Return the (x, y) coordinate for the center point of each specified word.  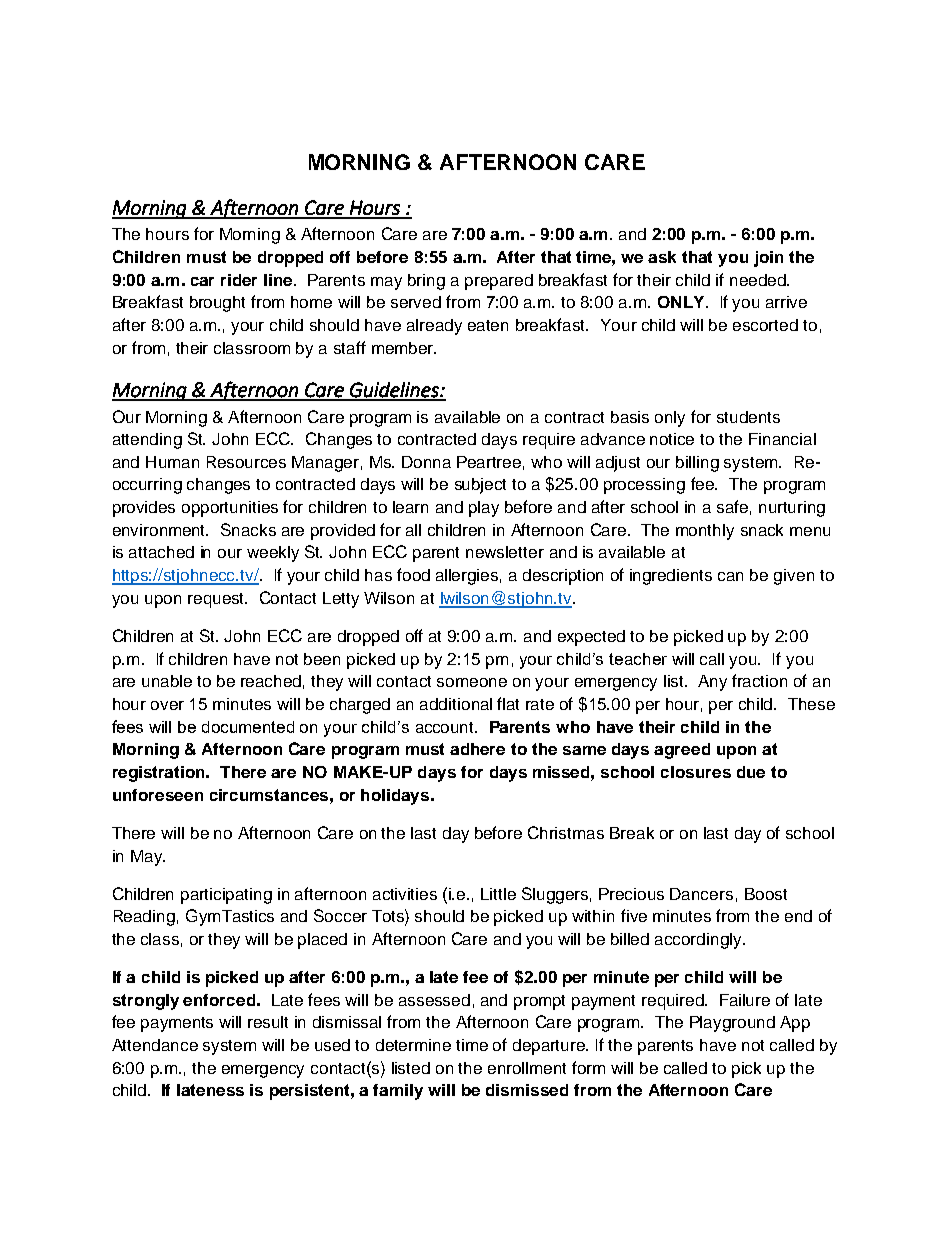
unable (167, 681)
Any (712, 683)
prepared (499, 282)
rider (239, 280)
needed (759, 280)
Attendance (155, 1045)
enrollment (527, 1068)
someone (472, 682)
